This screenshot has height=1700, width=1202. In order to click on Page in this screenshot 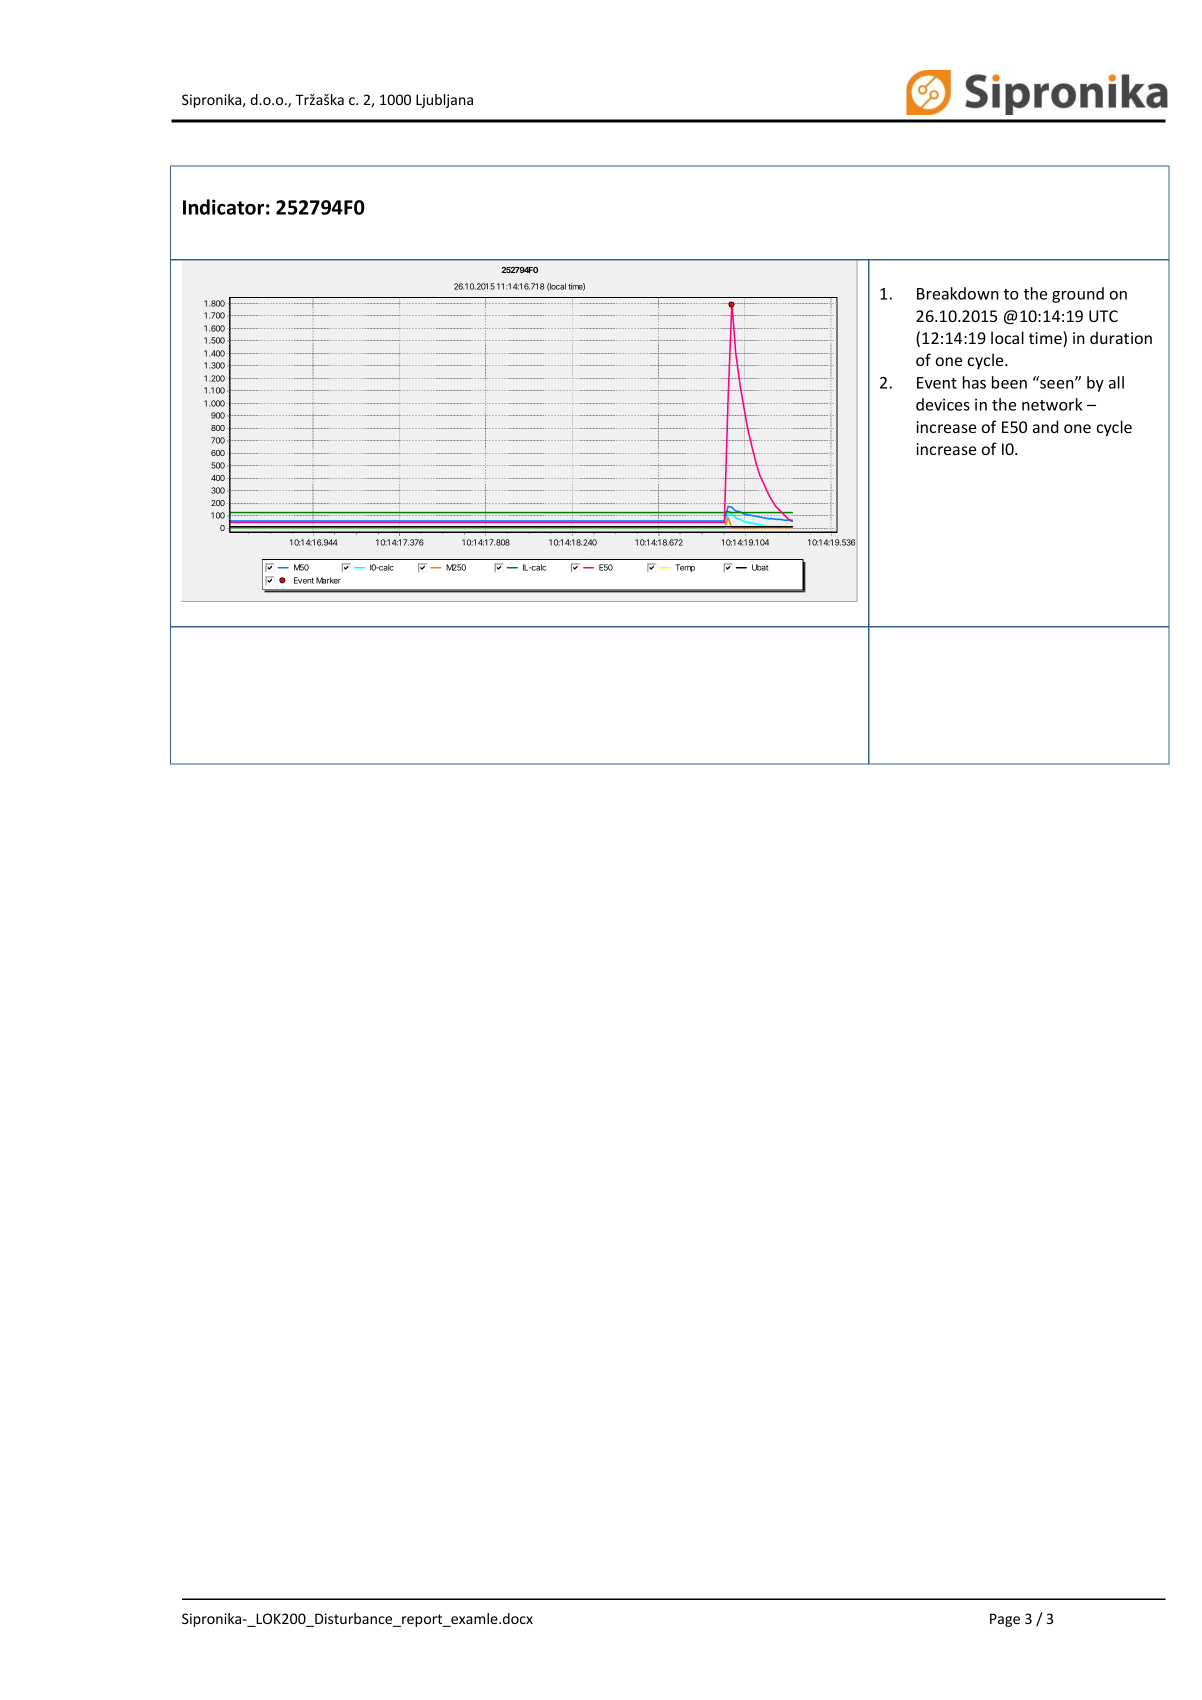, I will do `click(1005, 1620)`.
